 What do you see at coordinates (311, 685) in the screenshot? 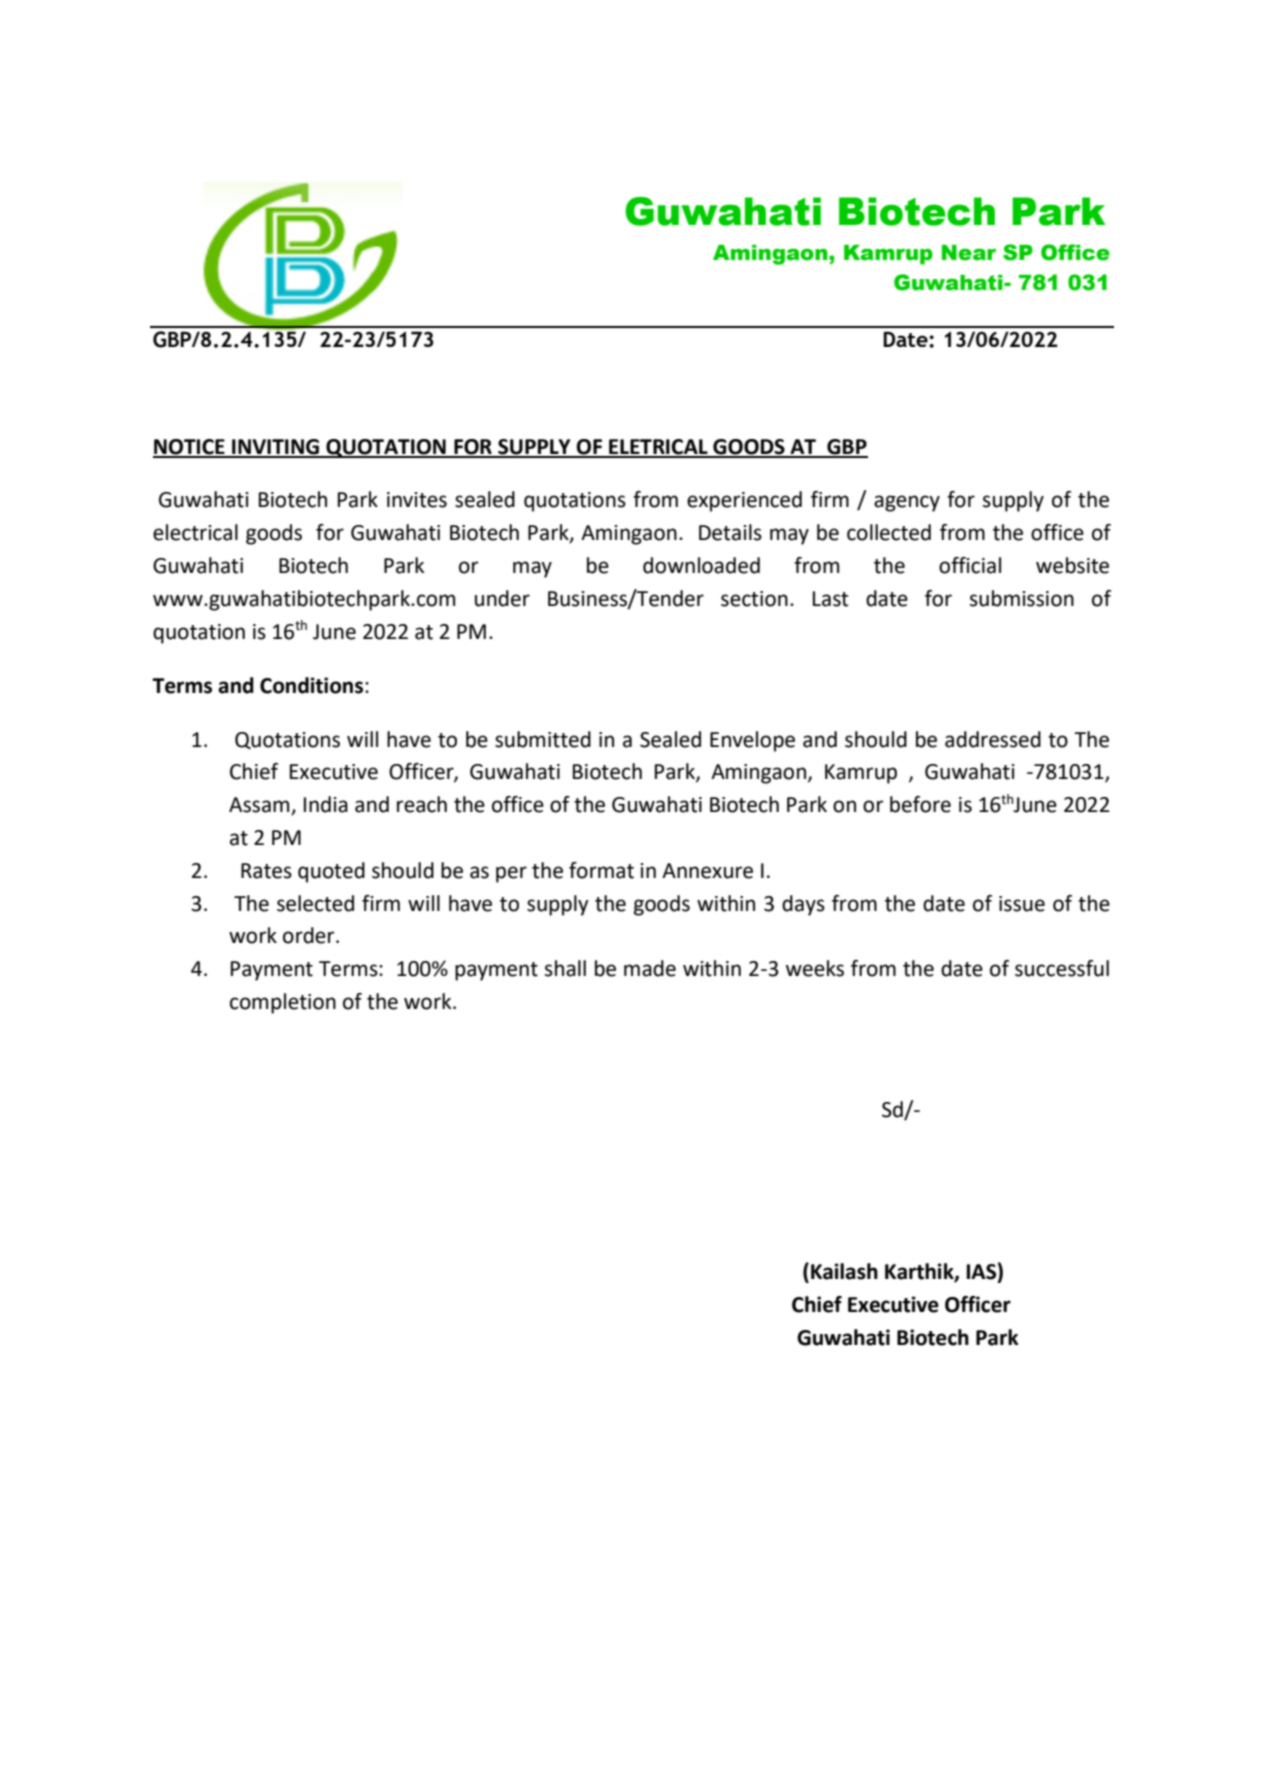
I see `Conditions` at bounding box center [311, 685].
